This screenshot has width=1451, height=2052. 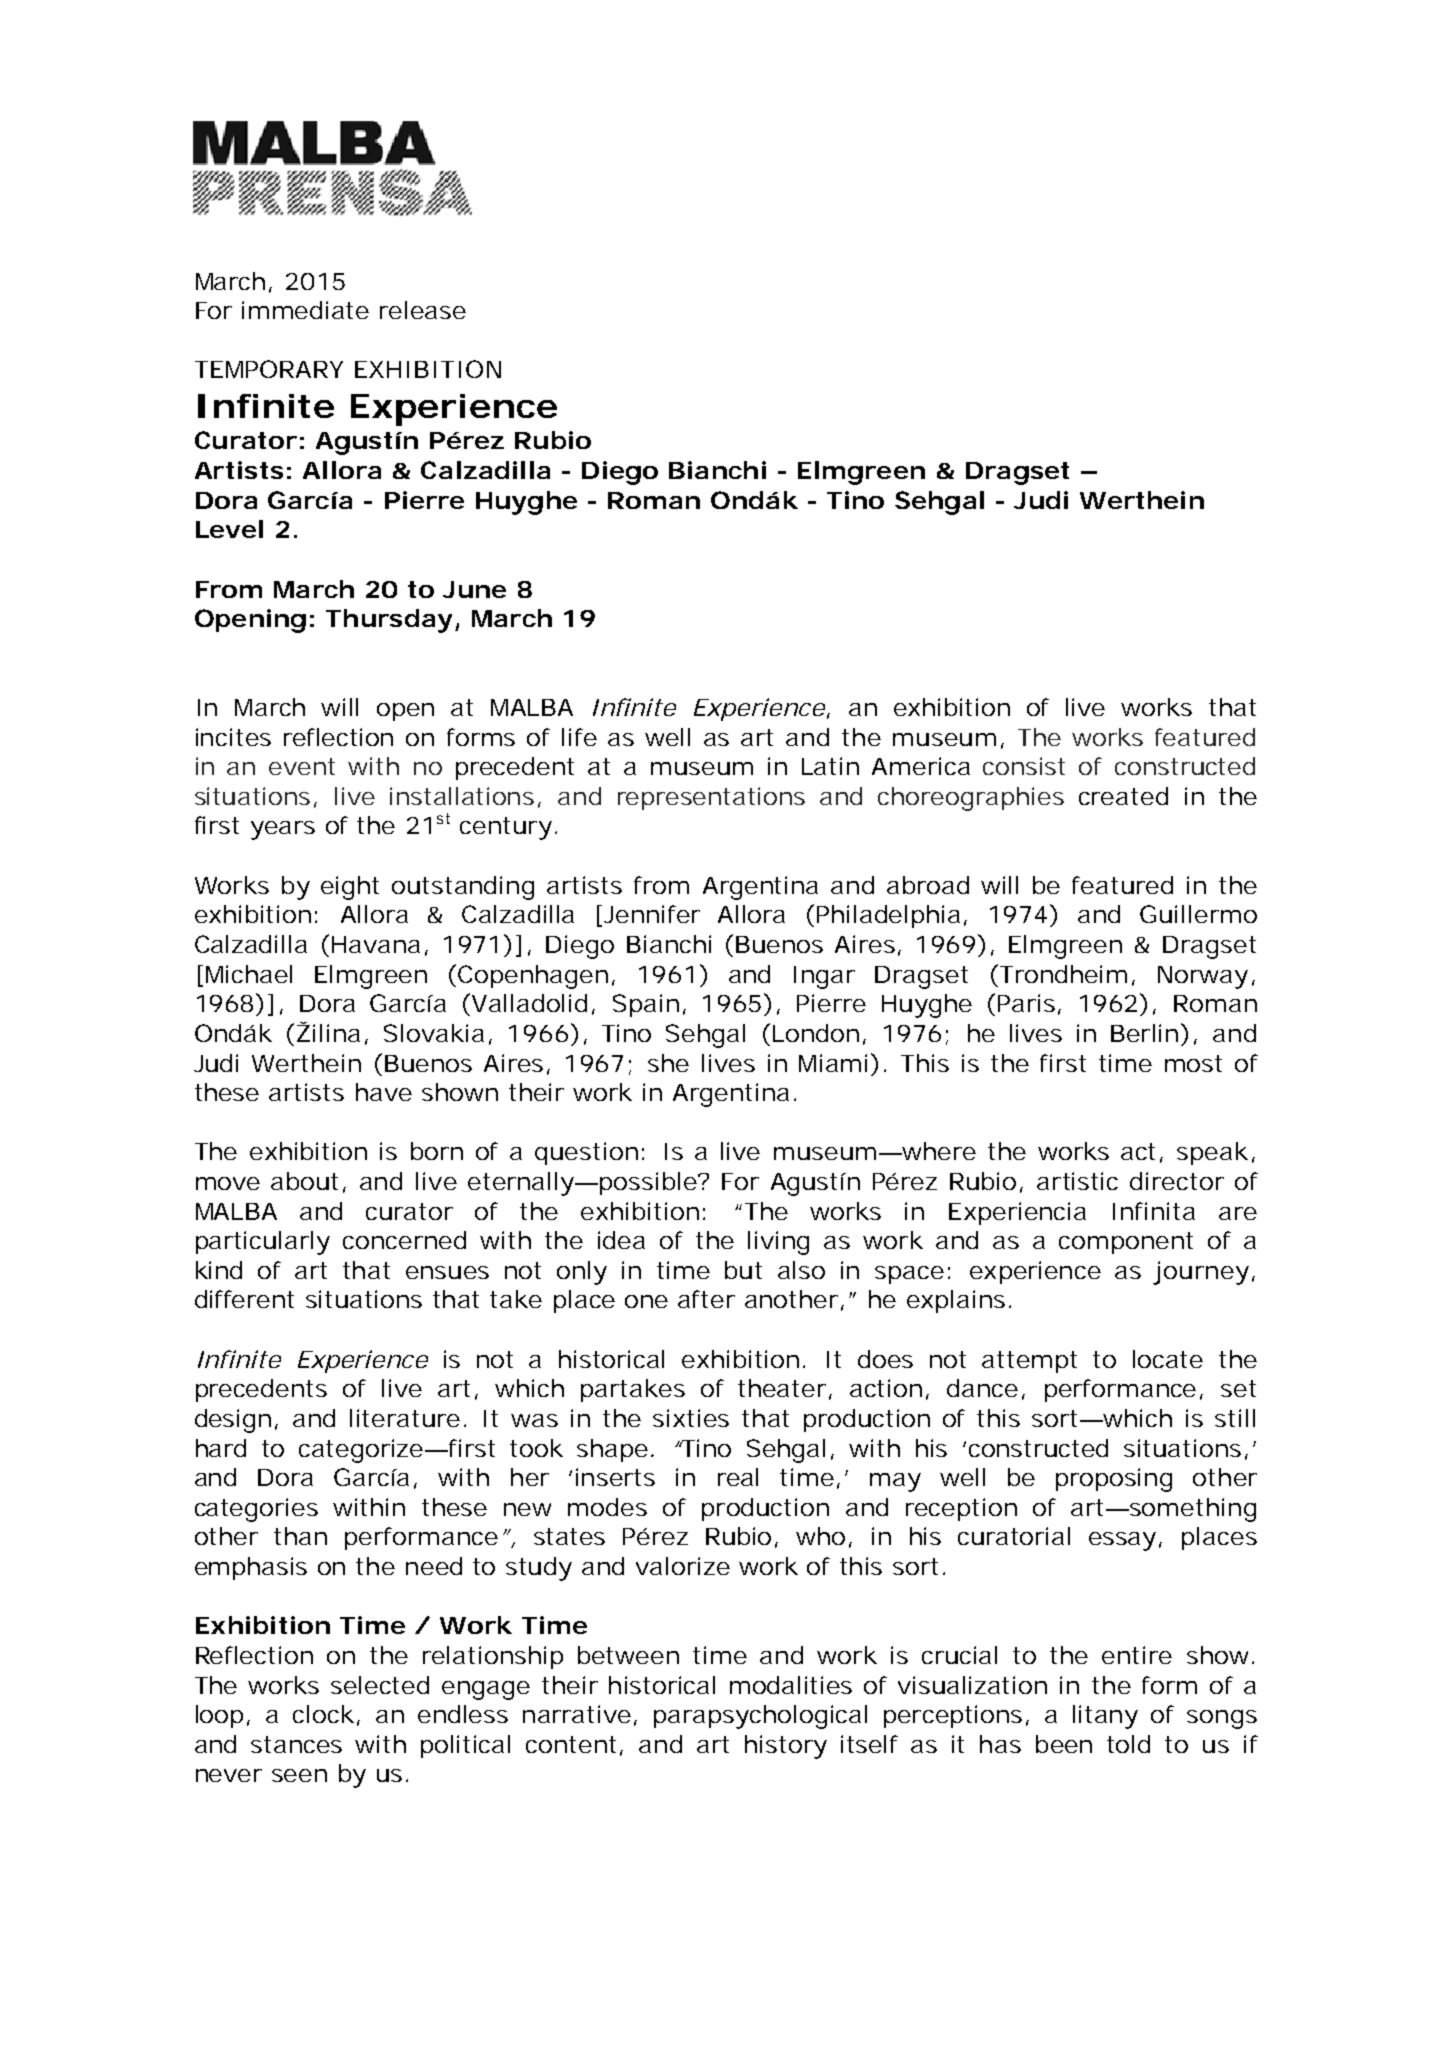 What do you see at coordinates (706, 1299) in the screenshot?
I see `after` at bounding box center [706, 1299].
